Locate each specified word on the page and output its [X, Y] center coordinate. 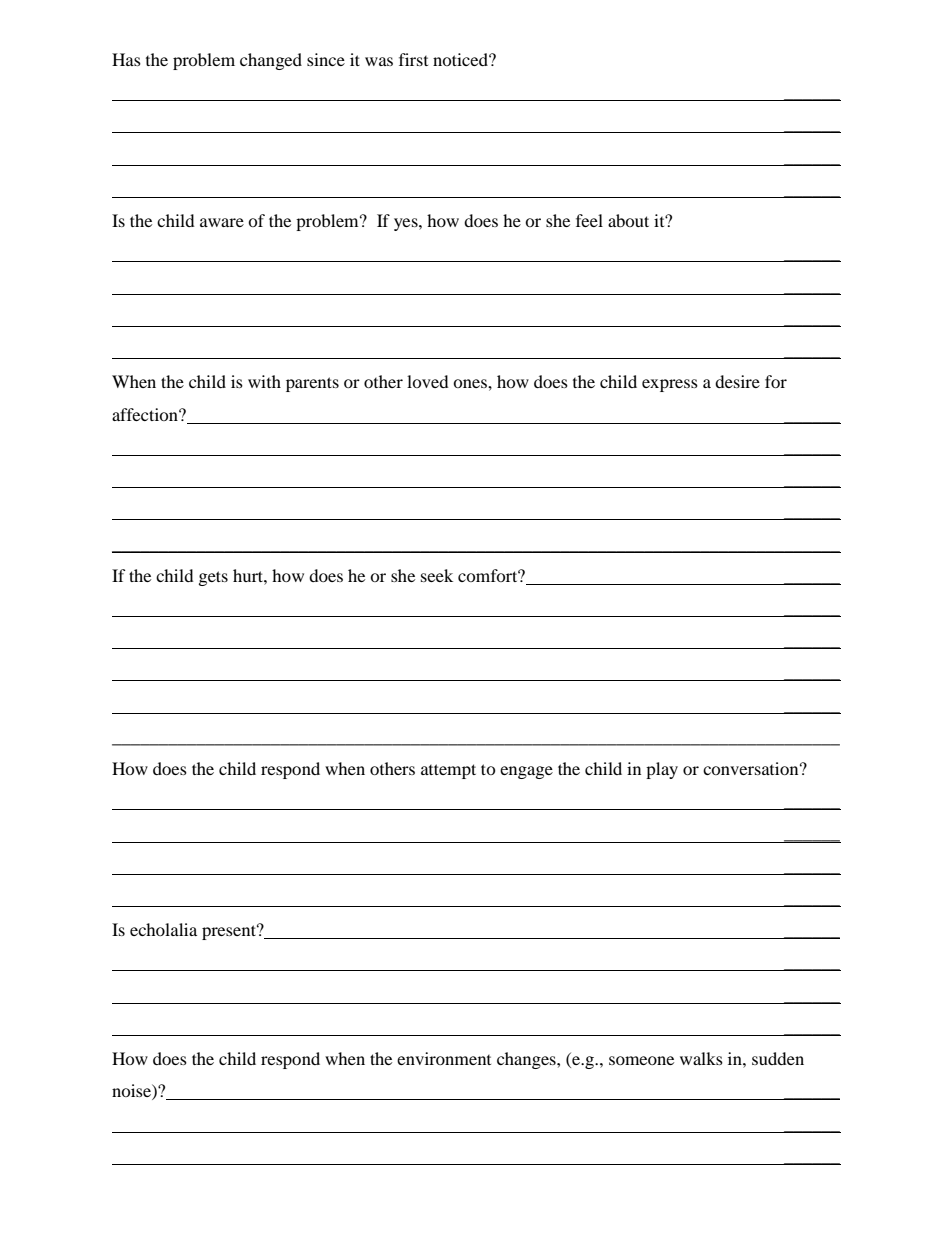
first [413, 59]
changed [271, 61]
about [628, 220]
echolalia [163, 929]
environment [444, 1058]
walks [701, 1058]
